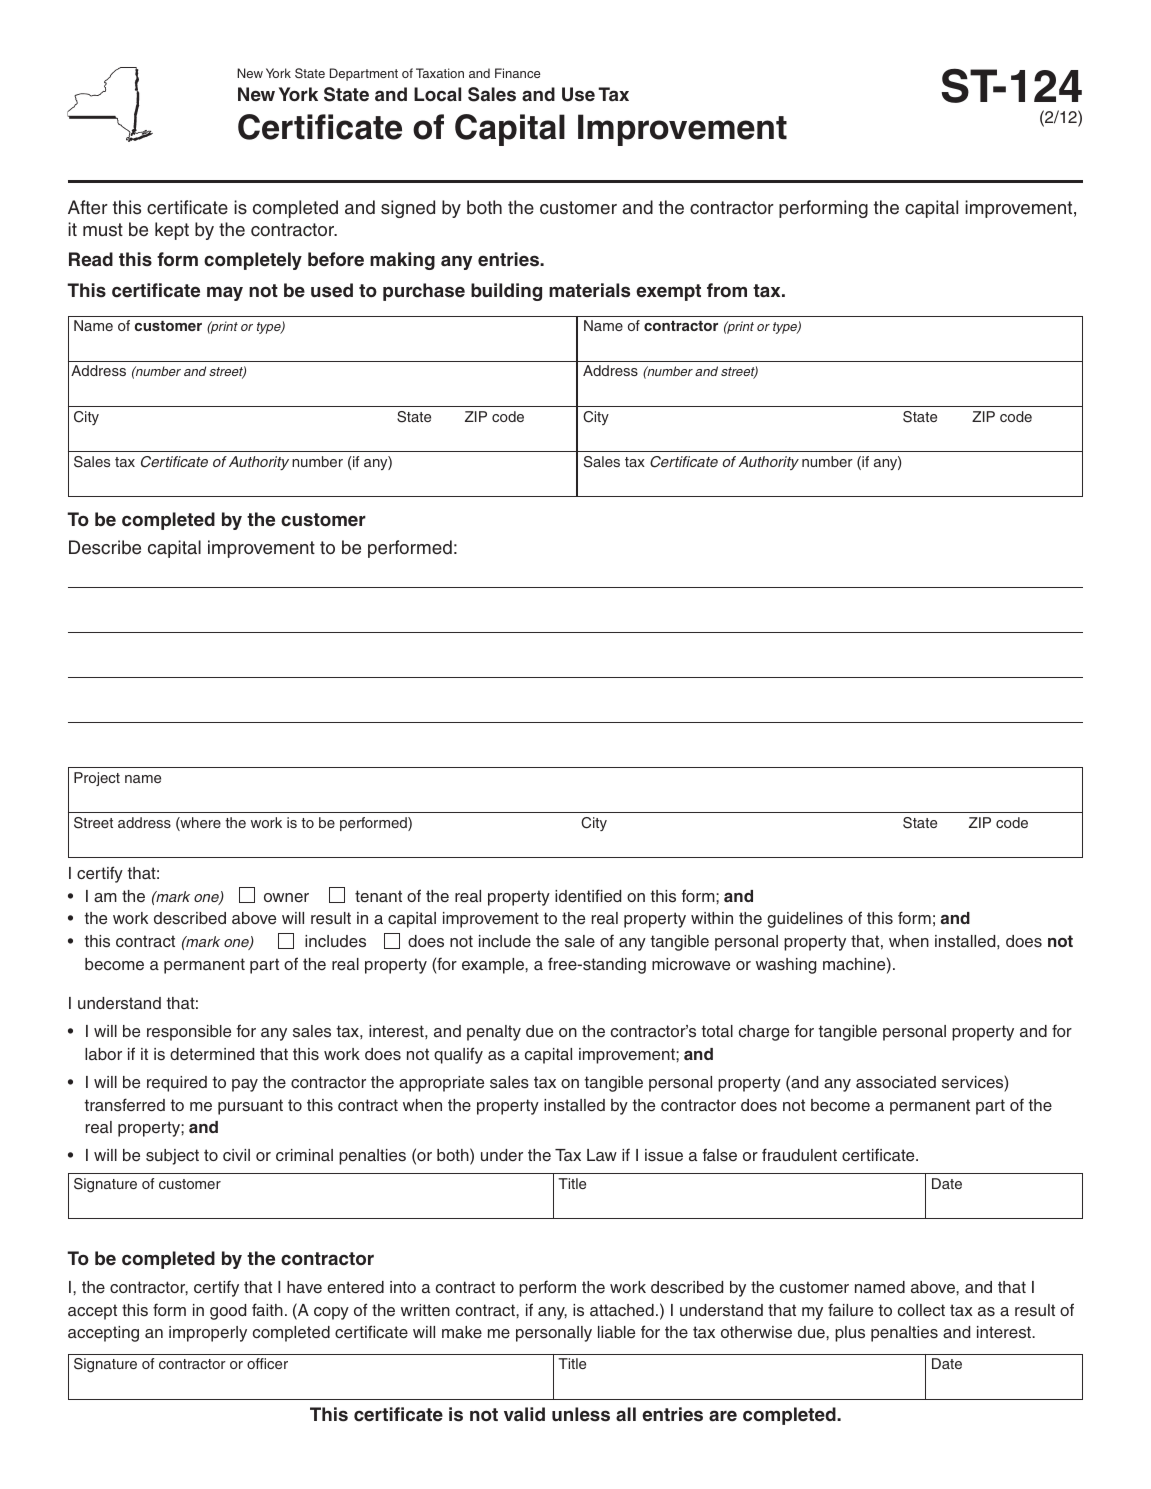 Image resolution: width=1151 pixels, height=1489 pixels. Describe the element at coordinates (764, 1033) in the screenshot. I see `charge` at that location.
